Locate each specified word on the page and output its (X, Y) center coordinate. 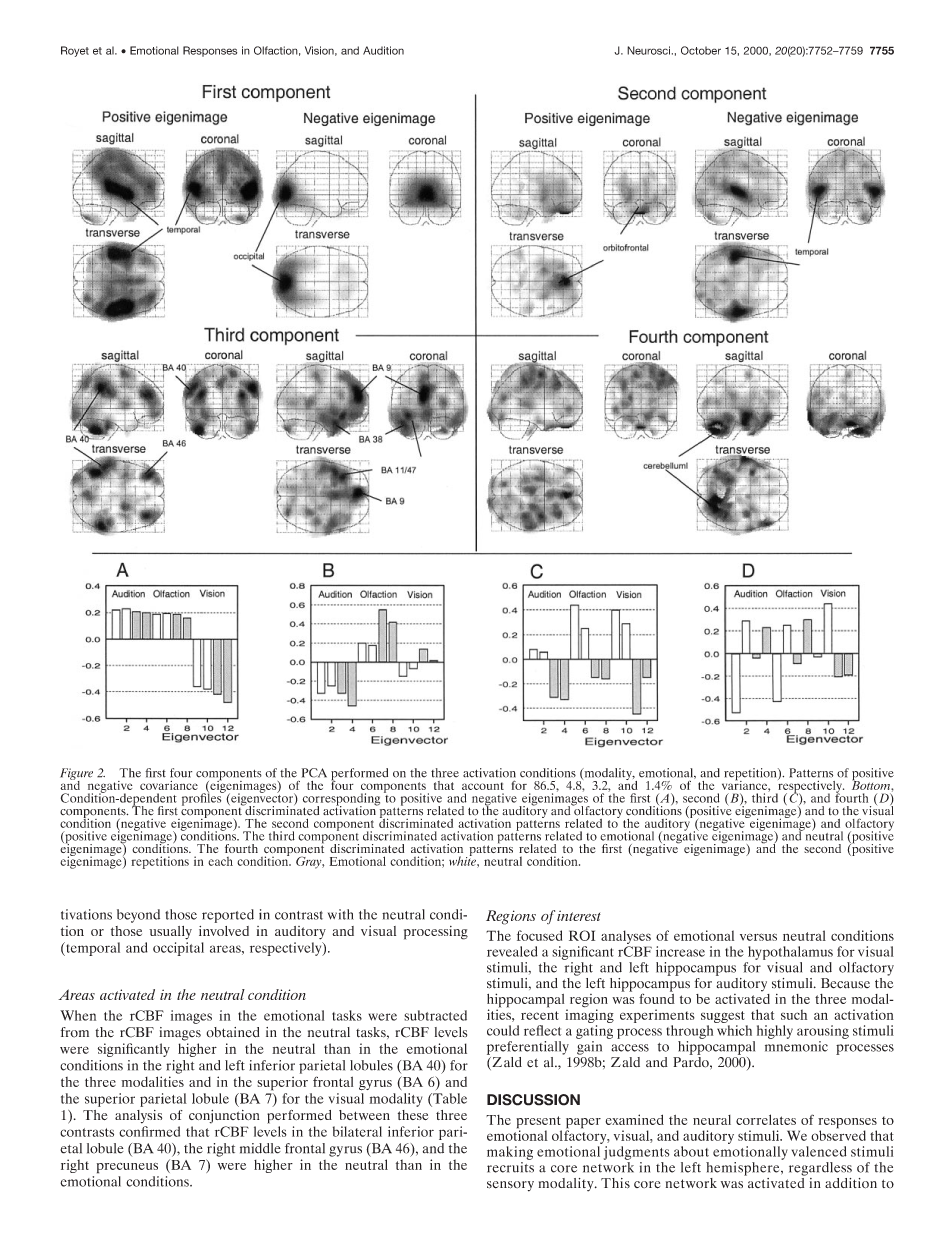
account (483, 786)
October (701, 50)
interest (579, 915)
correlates (766, 1119)
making (510, 1153)
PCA (314, 773)
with (341, 914)
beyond (138, 916)
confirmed (149, 1131)
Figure (76, 775)
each (220, 861)
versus (758, 937)
